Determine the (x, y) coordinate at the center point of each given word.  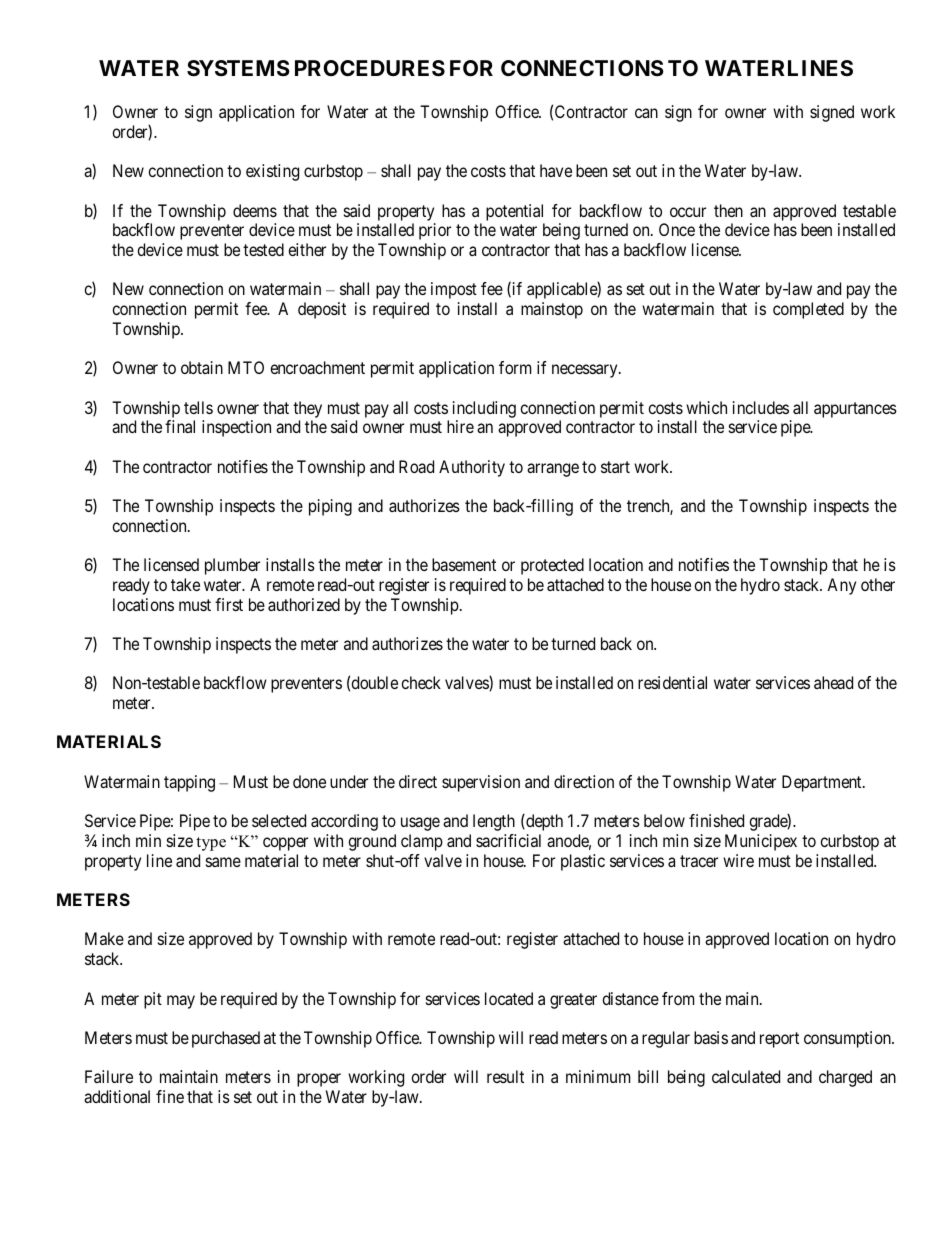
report (779, 1040)
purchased (226, 1039)
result (505, 1076)
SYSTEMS (238, 68)
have (556, 170)
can (646, 113)
